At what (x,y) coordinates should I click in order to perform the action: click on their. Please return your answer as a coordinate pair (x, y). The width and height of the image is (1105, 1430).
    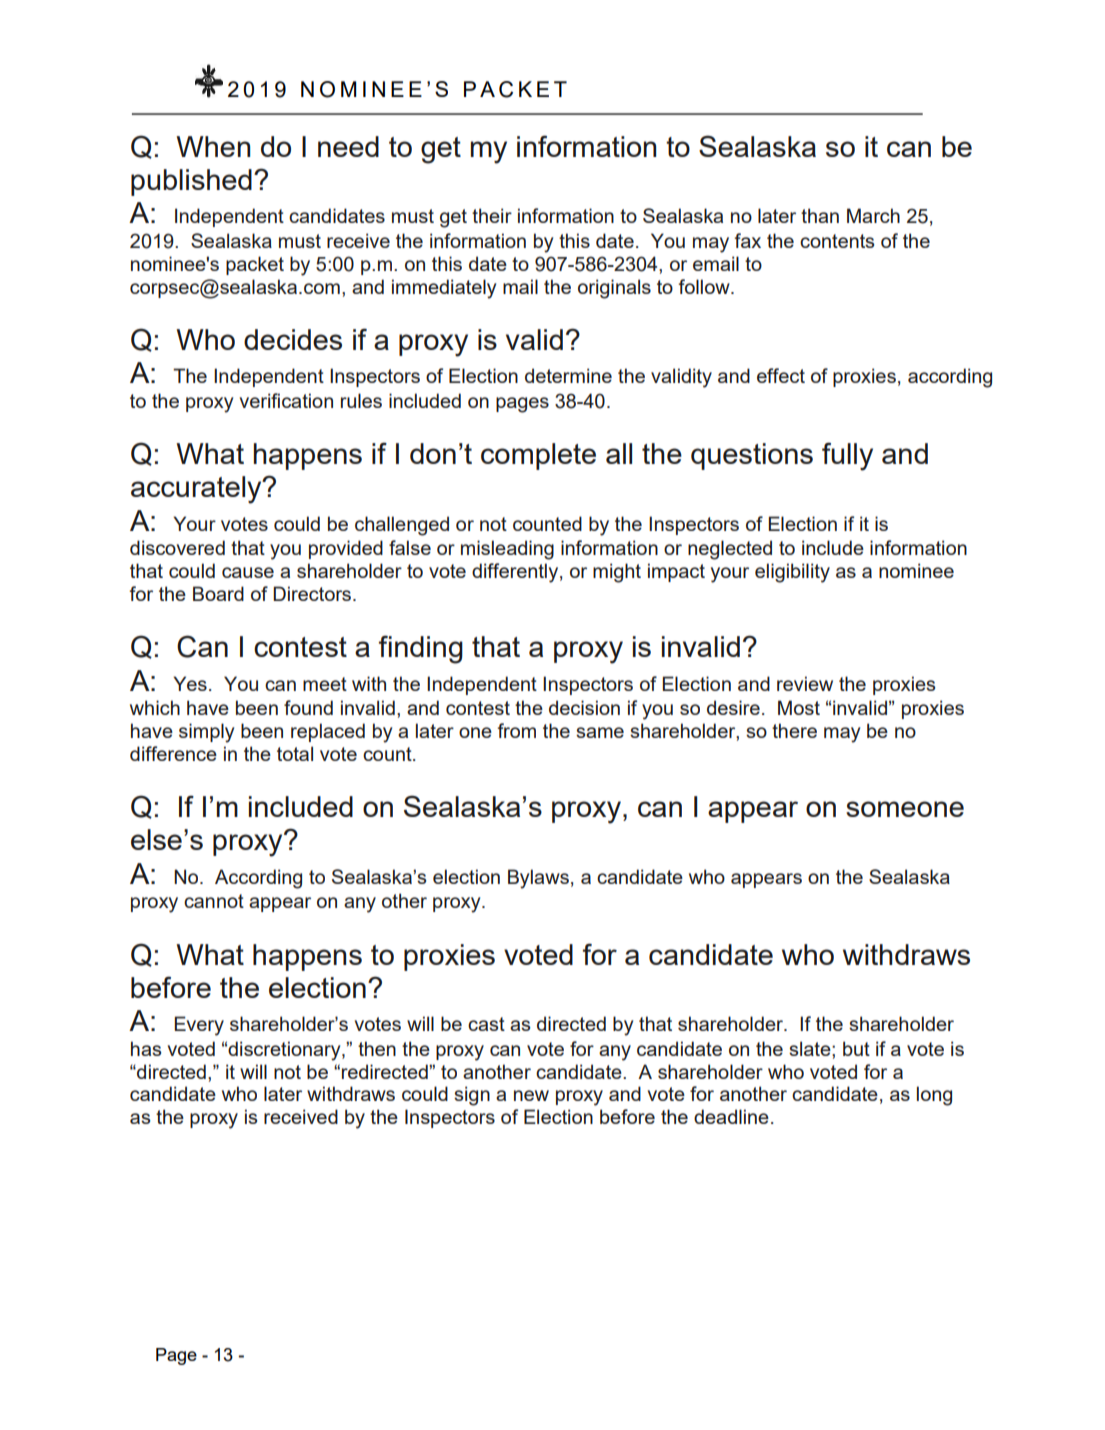
    Looking at the image, I should click on (492, 215).
